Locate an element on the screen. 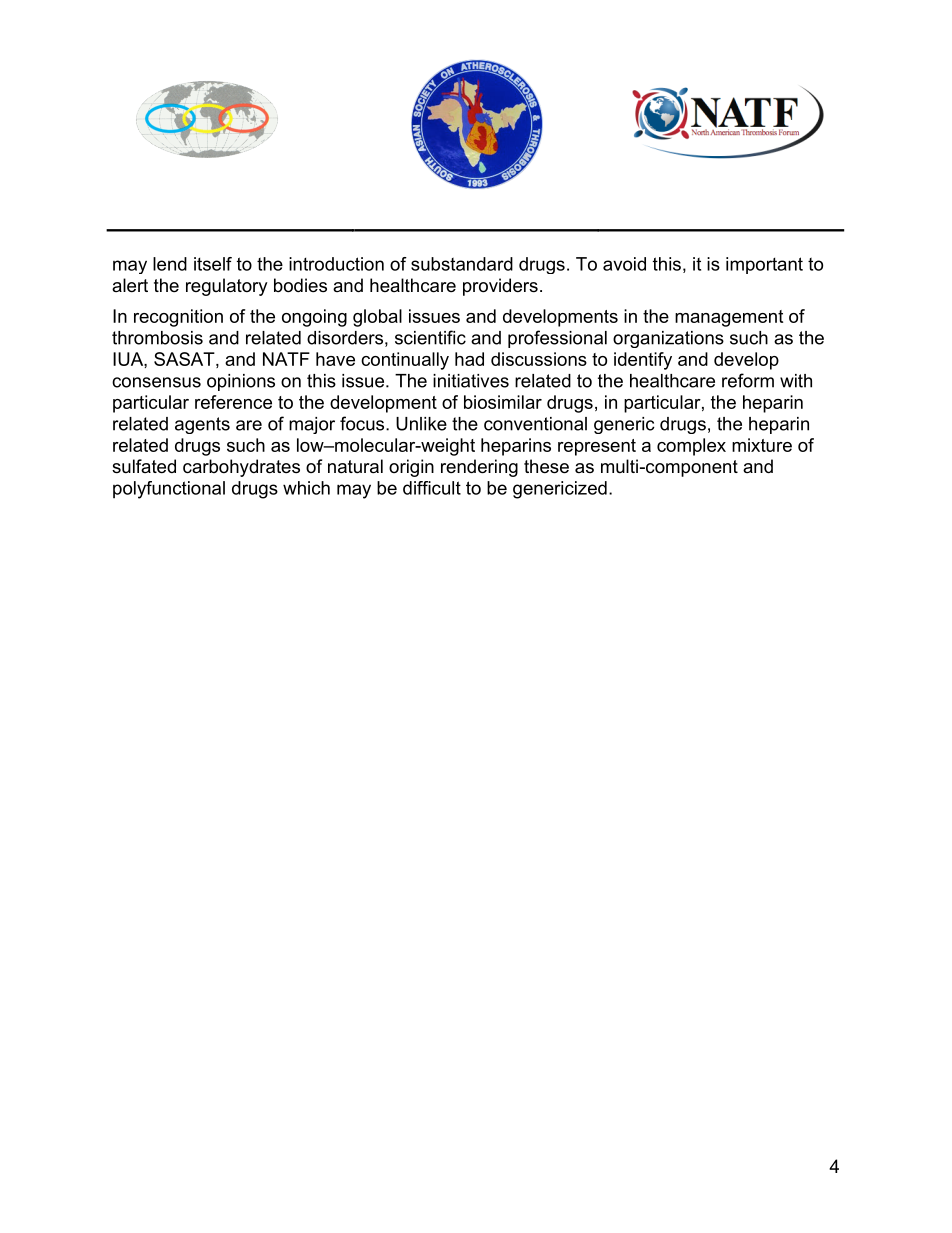 The image size is (952, 1233). important is located at coordinates (764, 265).
